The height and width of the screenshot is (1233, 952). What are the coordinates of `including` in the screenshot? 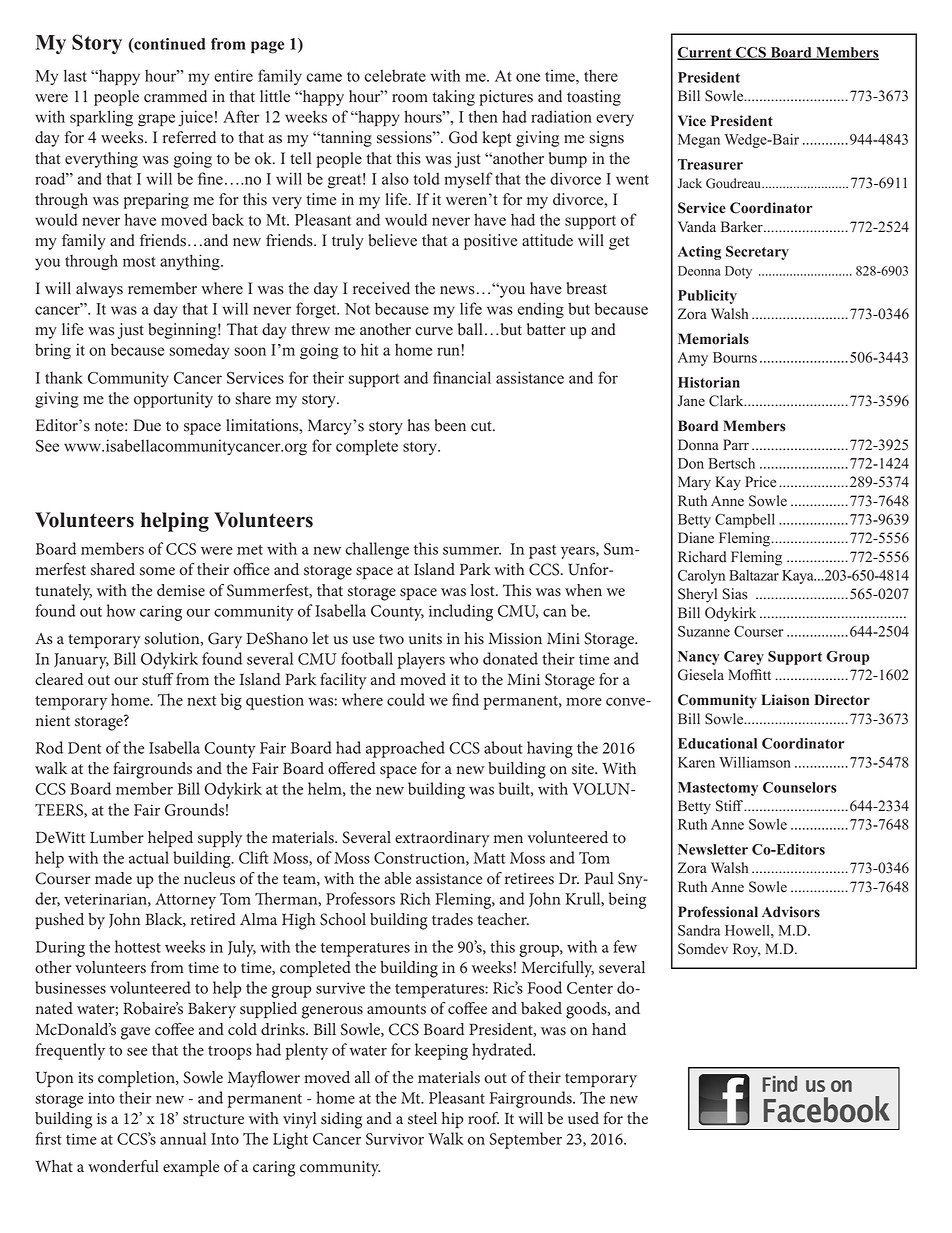 It's located at (461, 612).
